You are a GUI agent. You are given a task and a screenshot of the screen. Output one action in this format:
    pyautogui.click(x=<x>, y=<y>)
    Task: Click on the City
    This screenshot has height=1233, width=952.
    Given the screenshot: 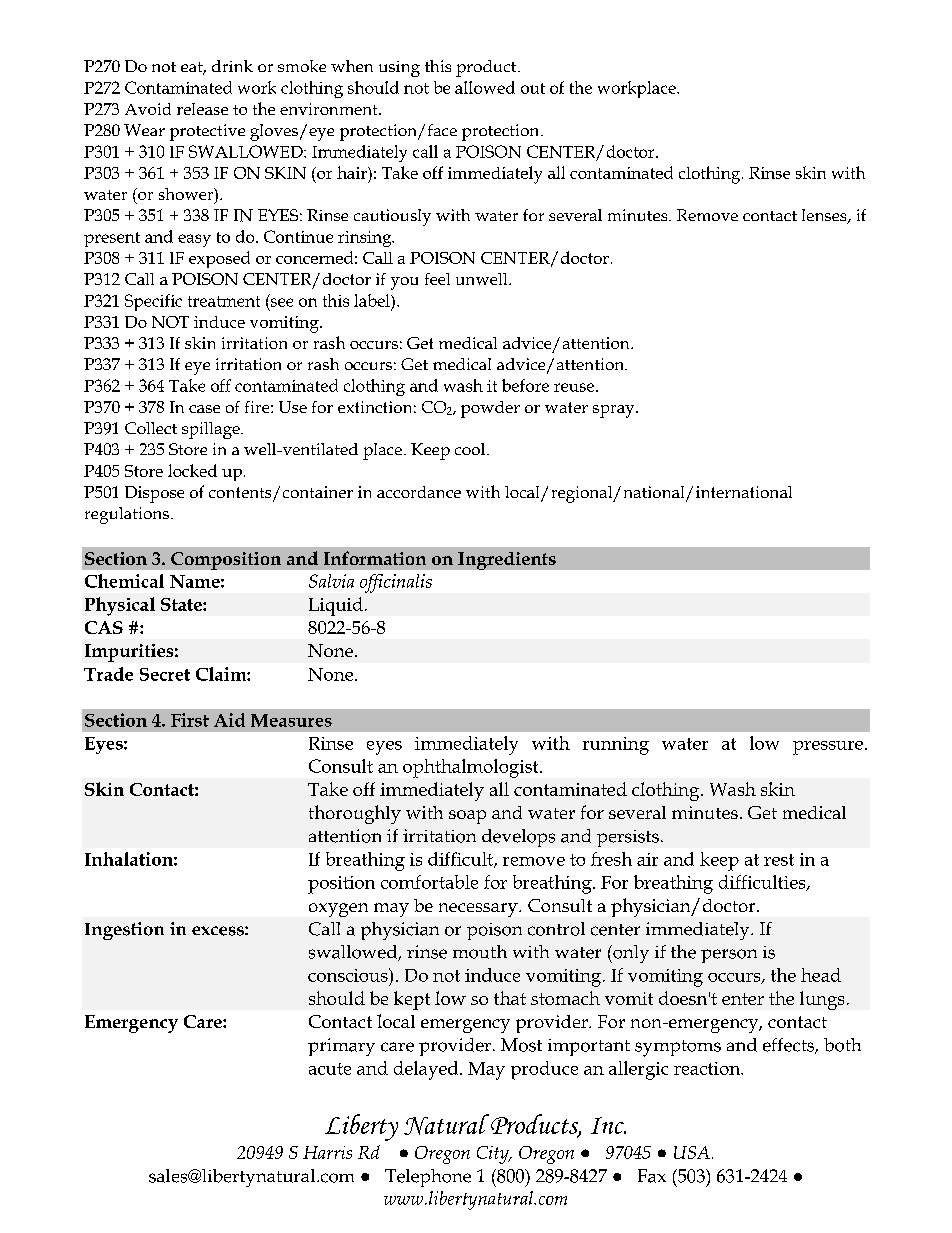 What is the action you would take?
    pyautogui.click(x=494, y=1155)
